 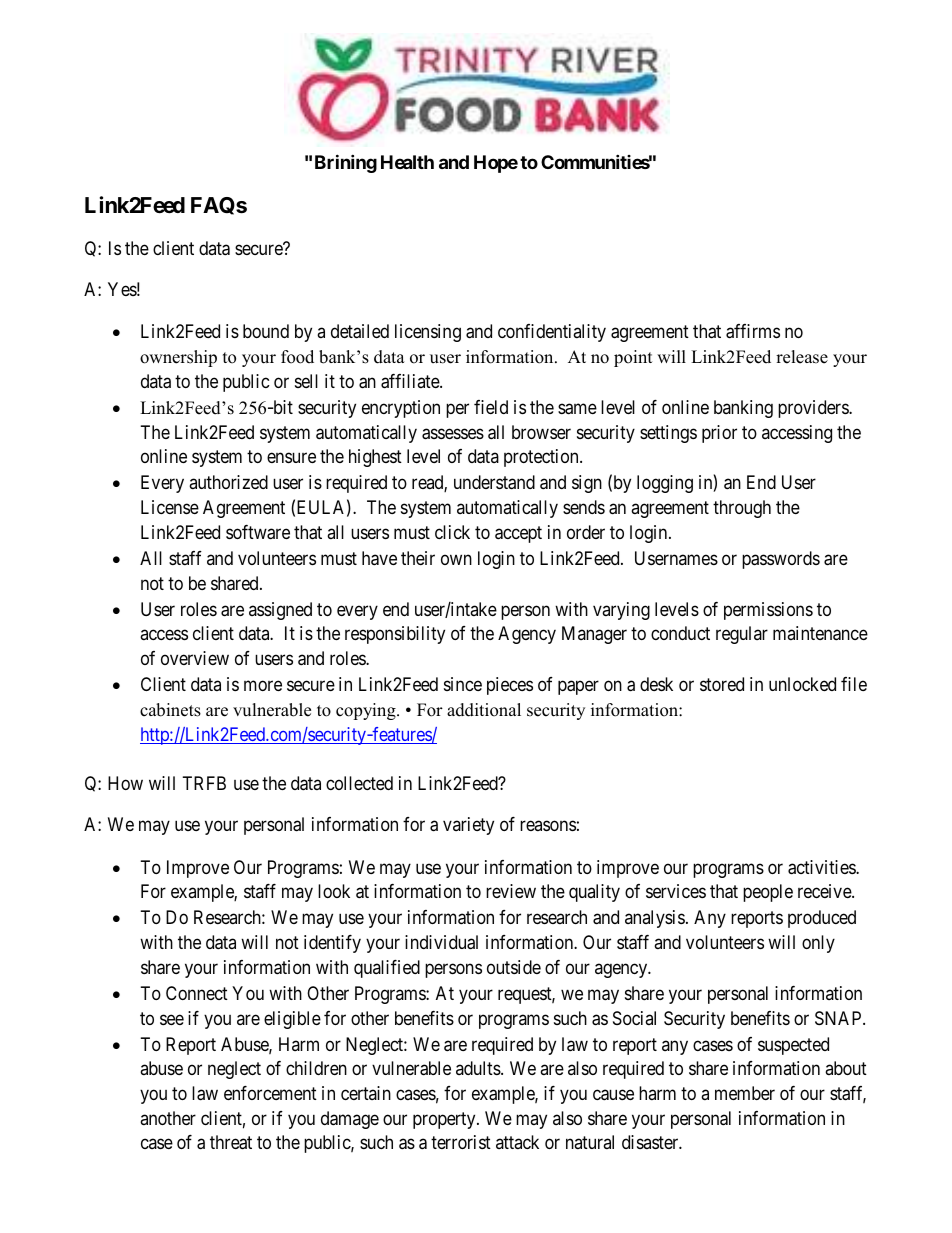 What do you see at coordinates (753, 331) in the screenshot?
I see `affirms` at bounding box center [753, 331].
